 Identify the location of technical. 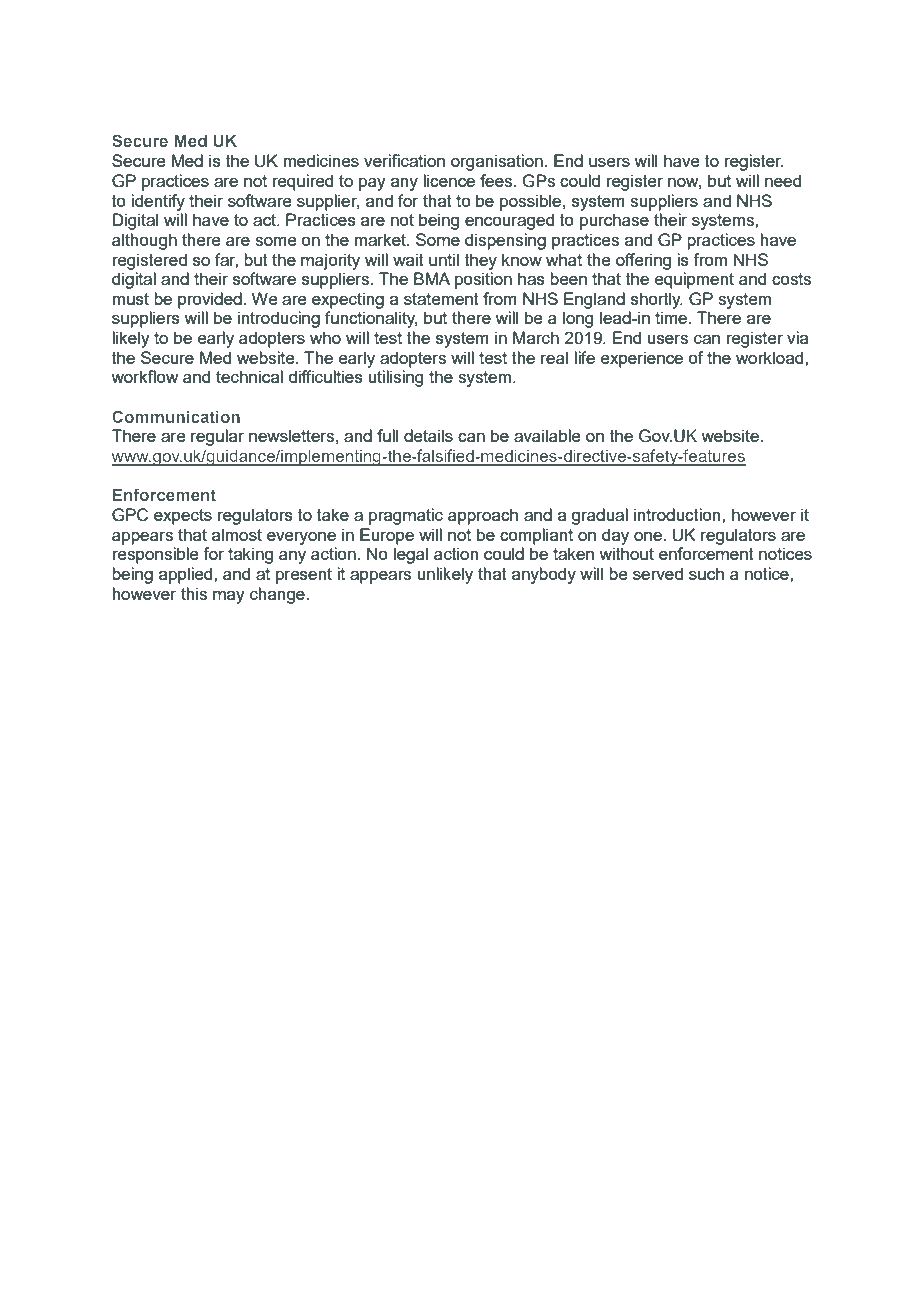
(249, 376).
